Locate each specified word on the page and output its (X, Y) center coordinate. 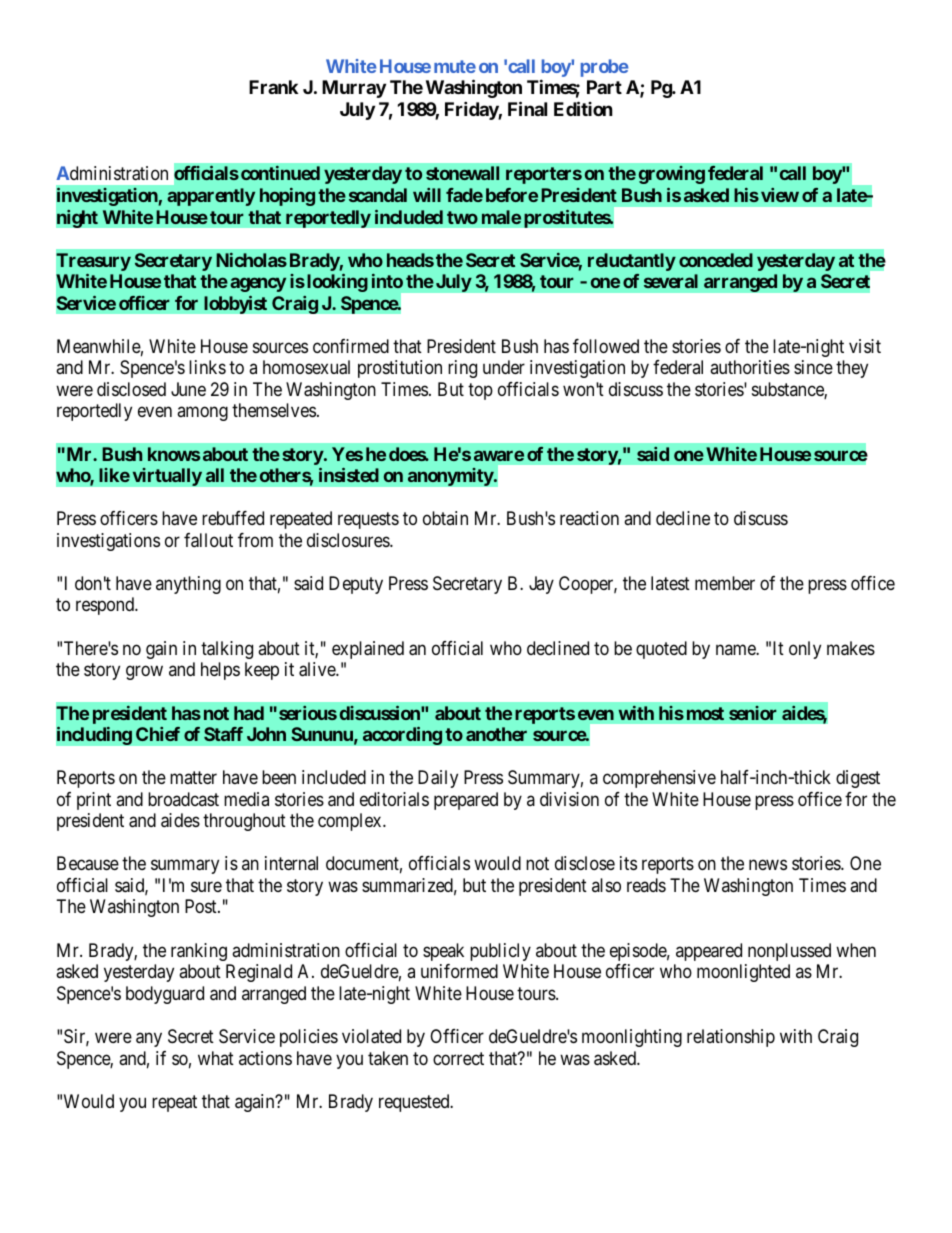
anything (188, 585)
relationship (731, 1038)
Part (604, 87)
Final (527, 108)
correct (458, 1058)
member (725, 583)
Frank (273, 87)
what (216, 1058)
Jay (541, 585)
